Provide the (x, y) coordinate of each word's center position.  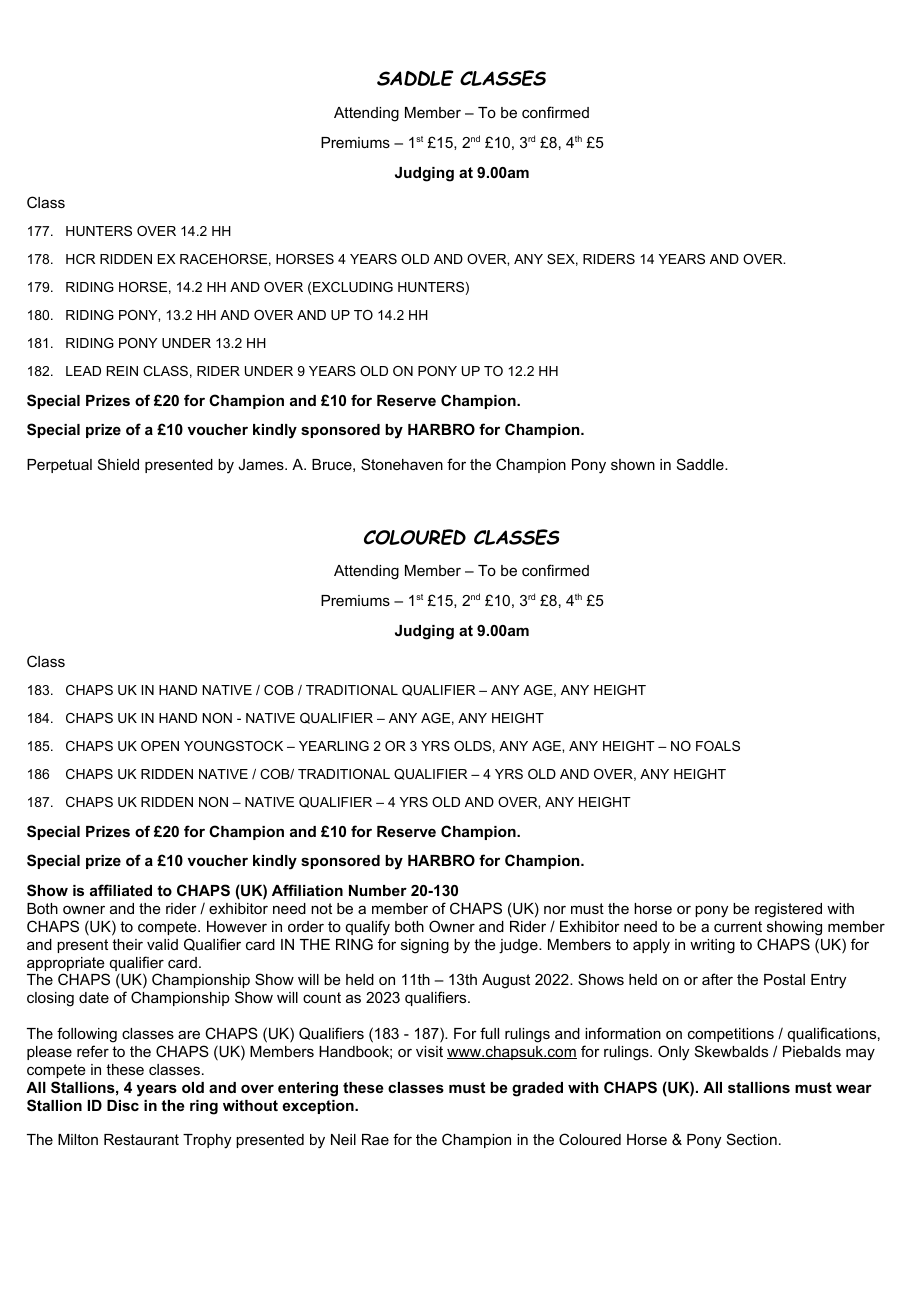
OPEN (160, 746)
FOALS (718, 746)
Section (752, 1139)
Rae (375, 1139)
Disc (123, 1105)
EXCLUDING (353, 287)
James (262, 464)
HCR (80, 259)
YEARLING (334, 746)
